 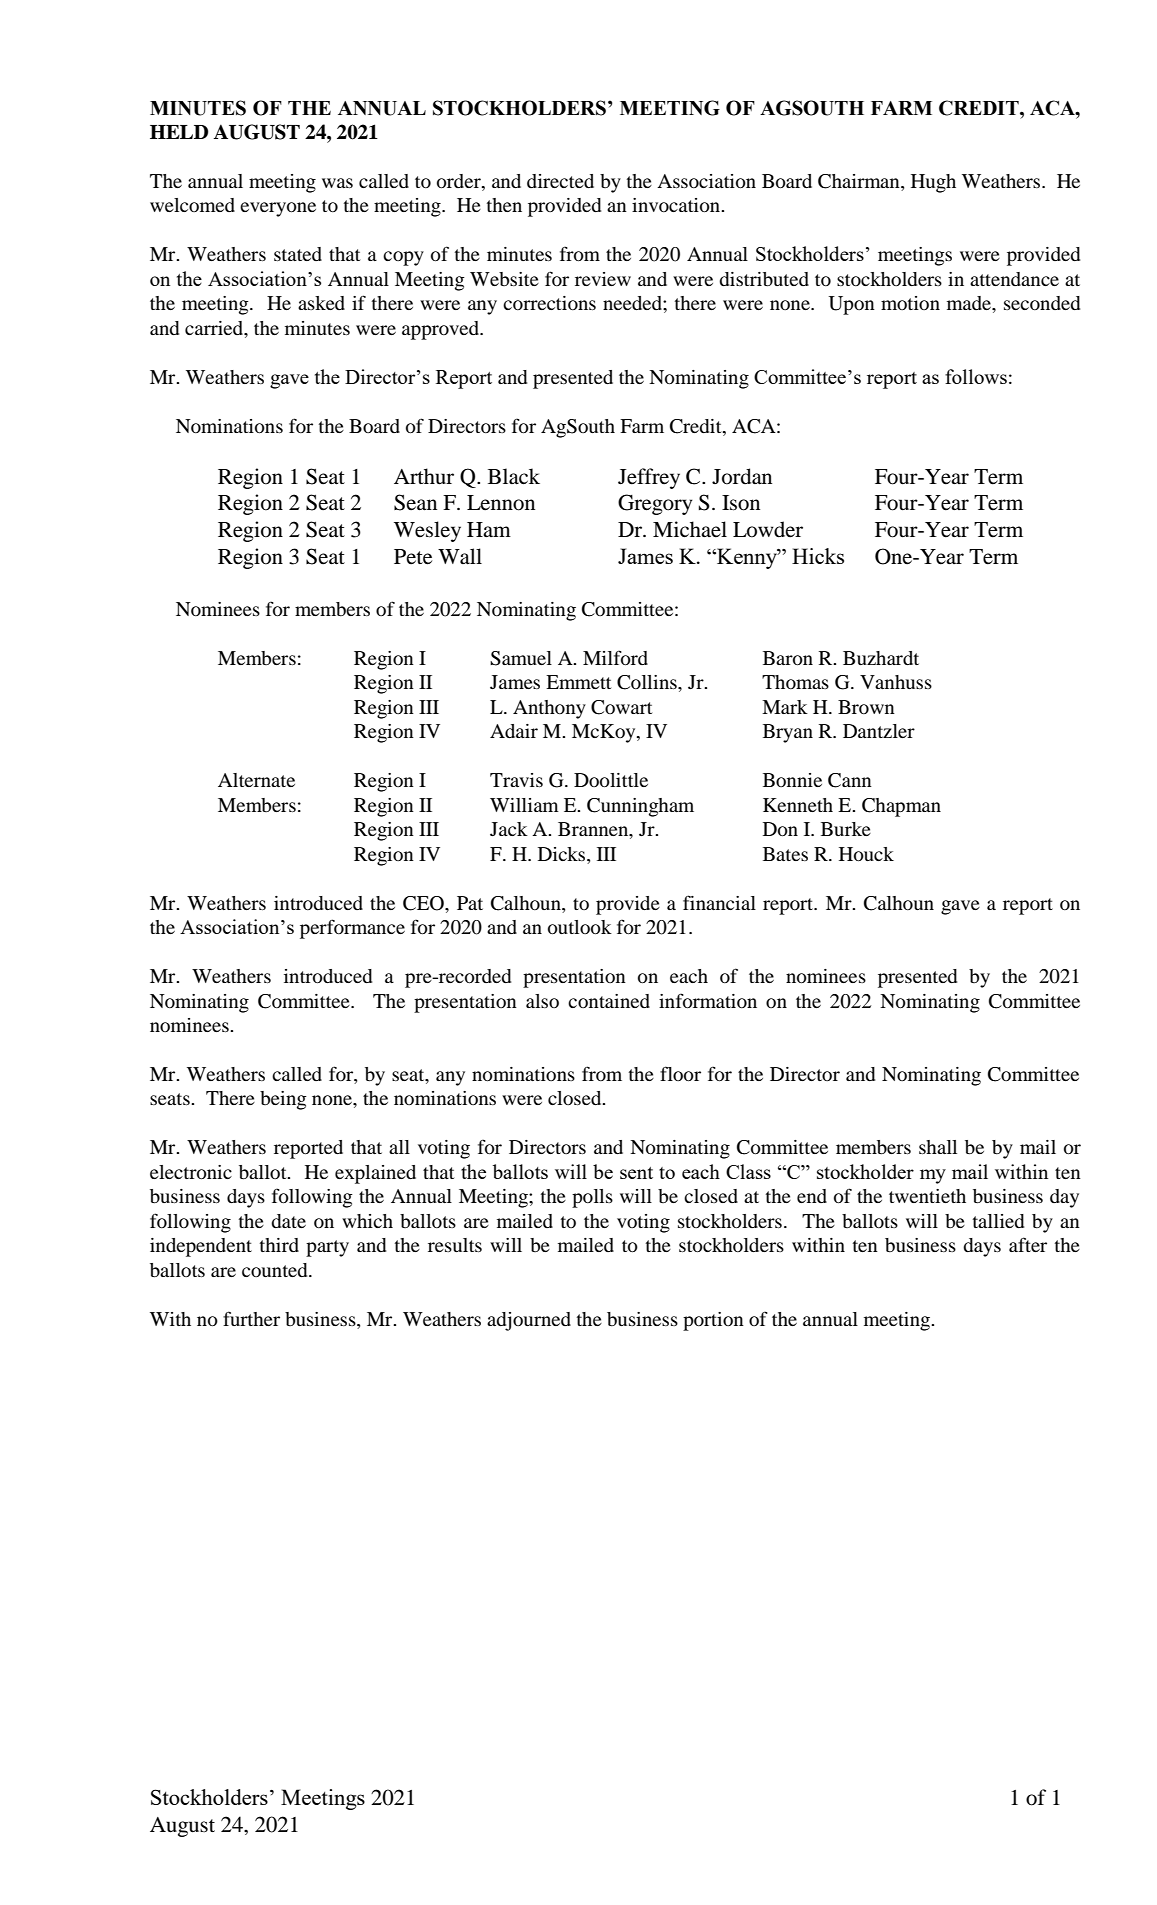 I want to click on directed, so click(x=560, y=181).
